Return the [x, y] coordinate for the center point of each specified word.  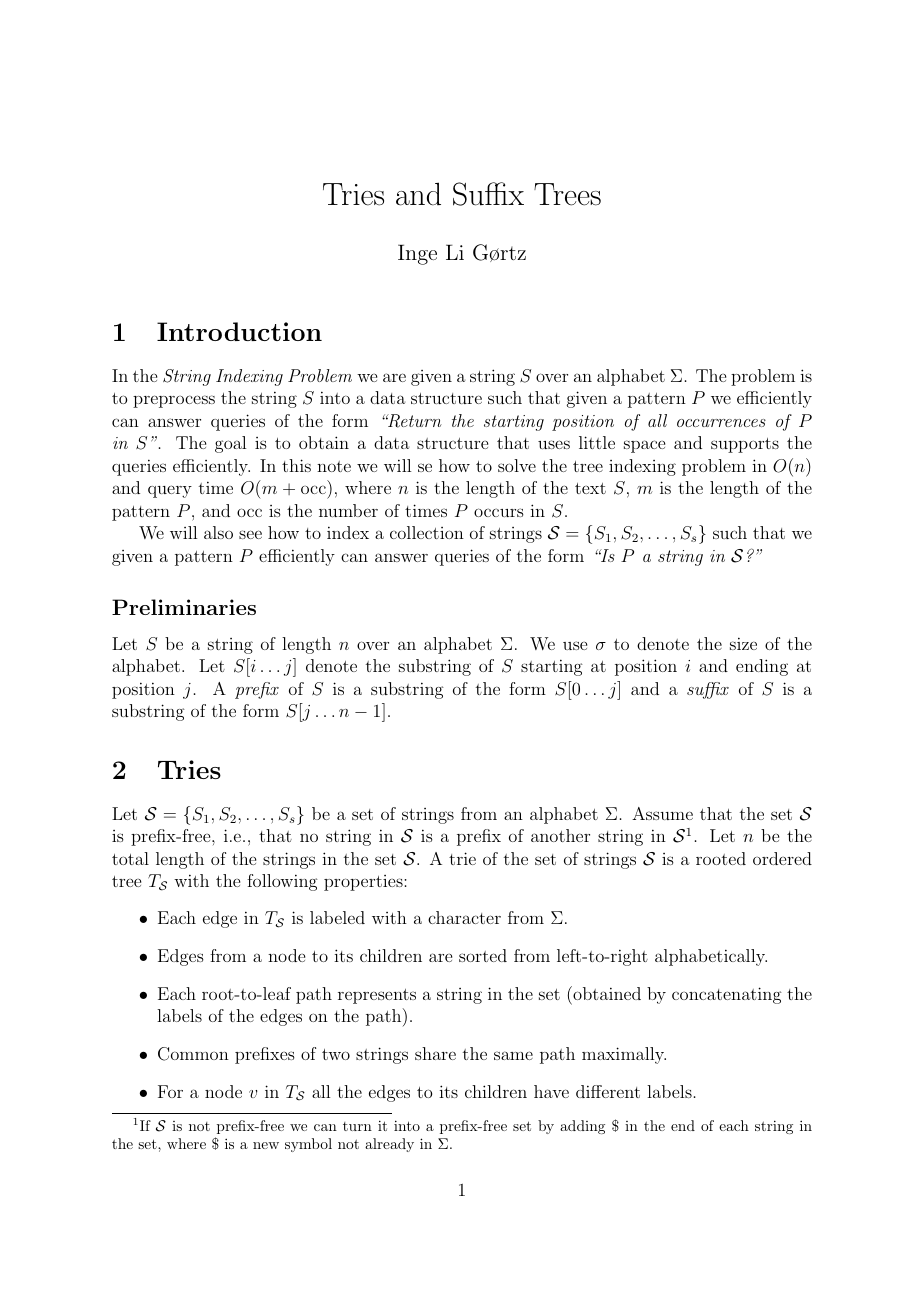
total [130, 858]
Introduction [239, 331]
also [218, 532]
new [266, 1145]
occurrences [721, 423]
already [389, 1145]
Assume [662, 813]
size [743, 643]
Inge [417, 254]
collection [427, 532]
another [560, 835]
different [608, 1091]
